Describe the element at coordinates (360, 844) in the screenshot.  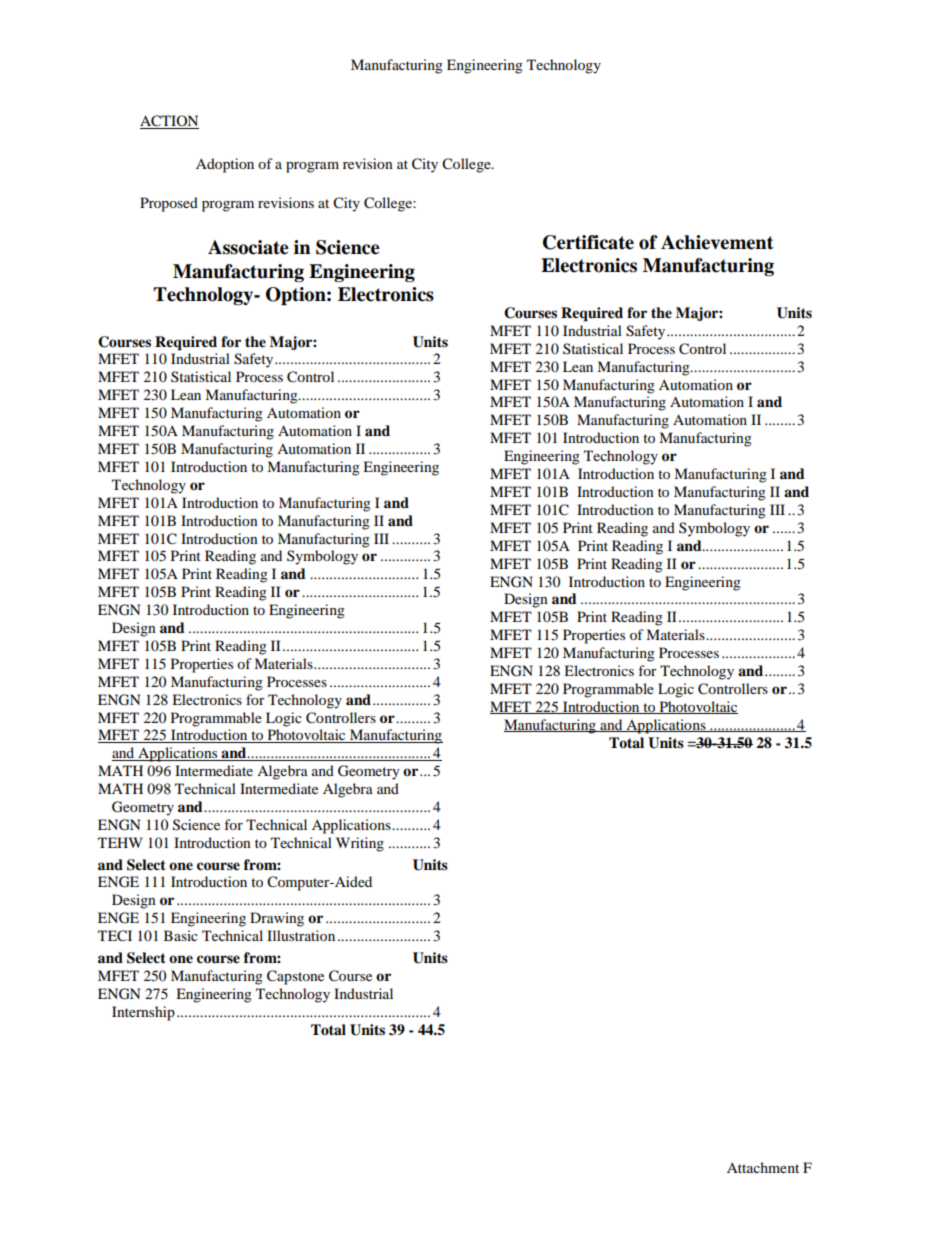
I see `Writing` at that location.
